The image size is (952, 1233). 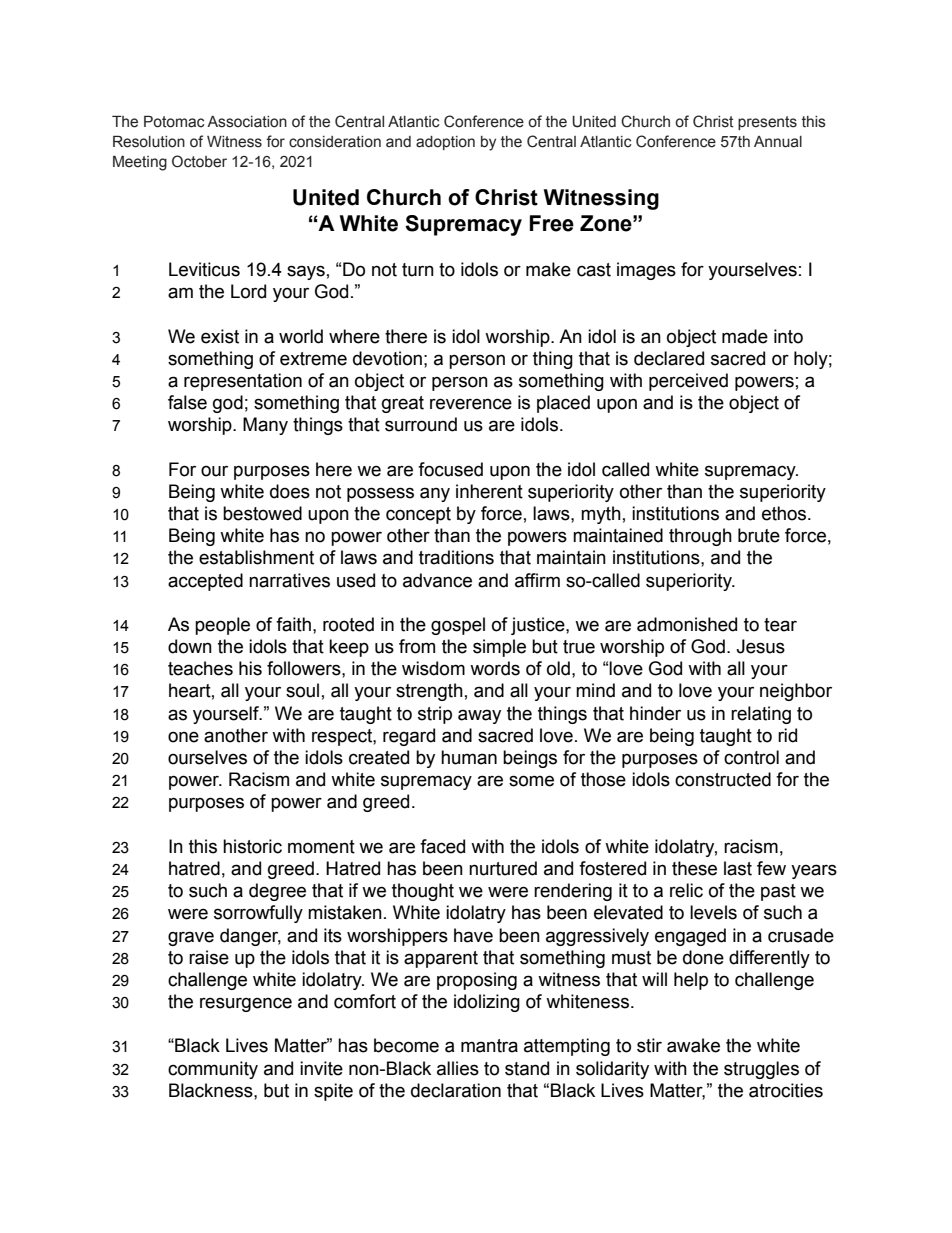 I want to click on last, so click(x=738, y=868).
